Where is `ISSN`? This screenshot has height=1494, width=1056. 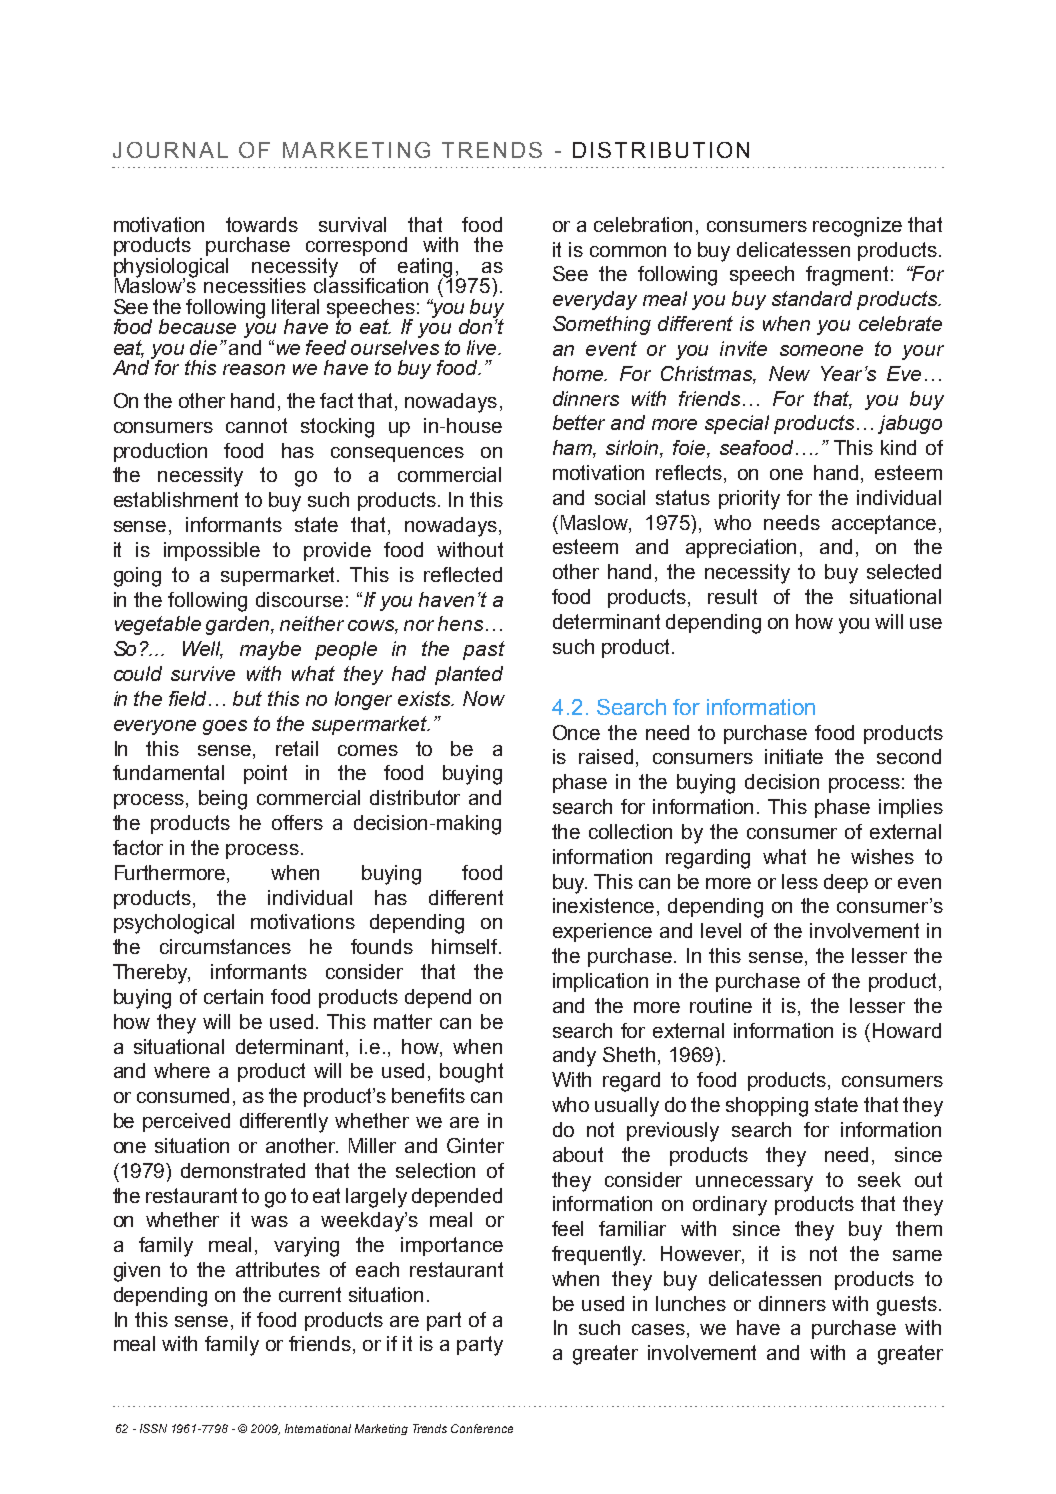
ISSN is located at coordinates (153, 1428).
